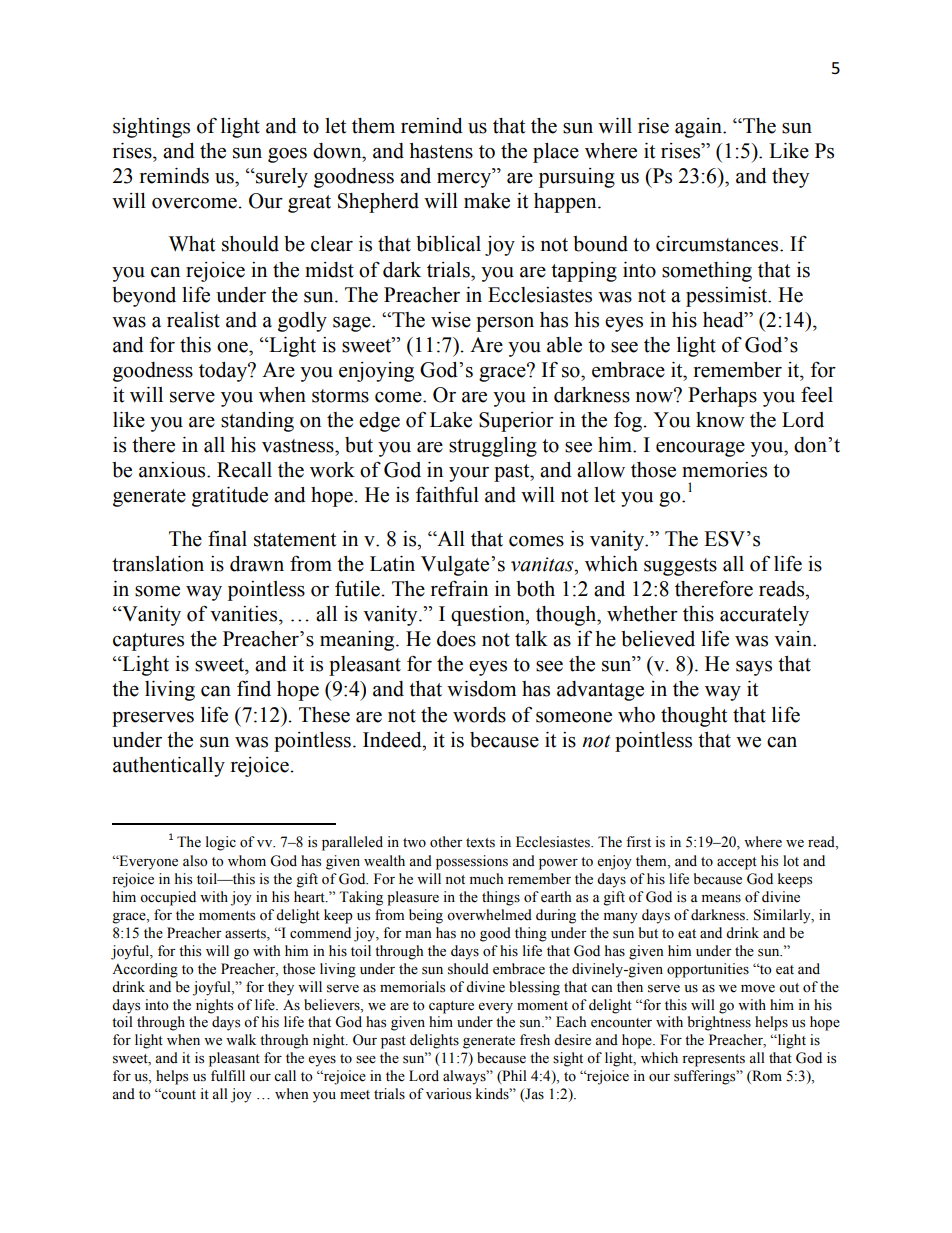 The width and height of the screenshot is (952, 1233). What do you see at coordinates (447, 494) in the screenshot?
I see `faithful` at bounding box center [447, 494].
